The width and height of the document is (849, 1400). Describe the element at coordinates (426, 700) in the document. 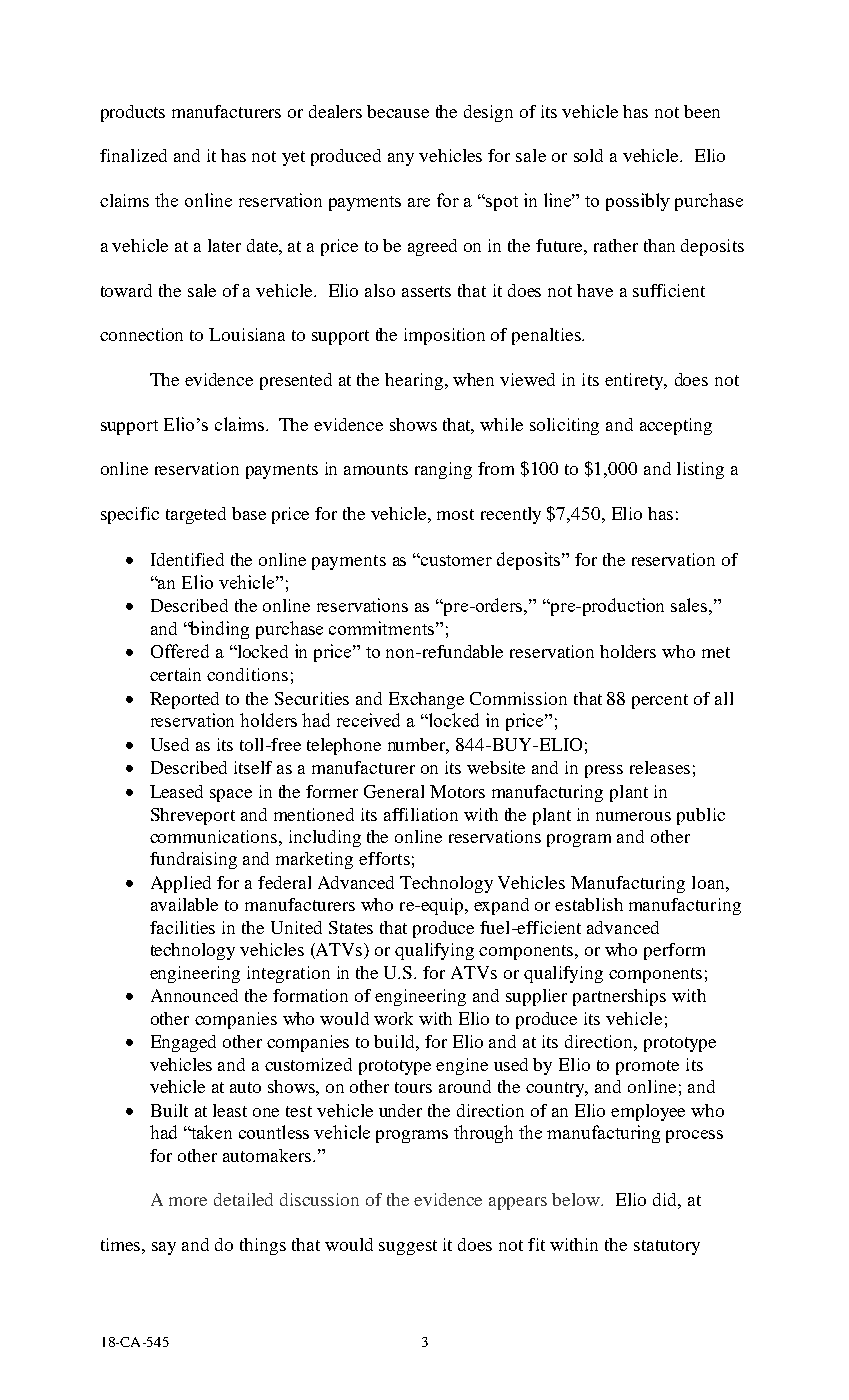

I see `Exchange` at that location.
